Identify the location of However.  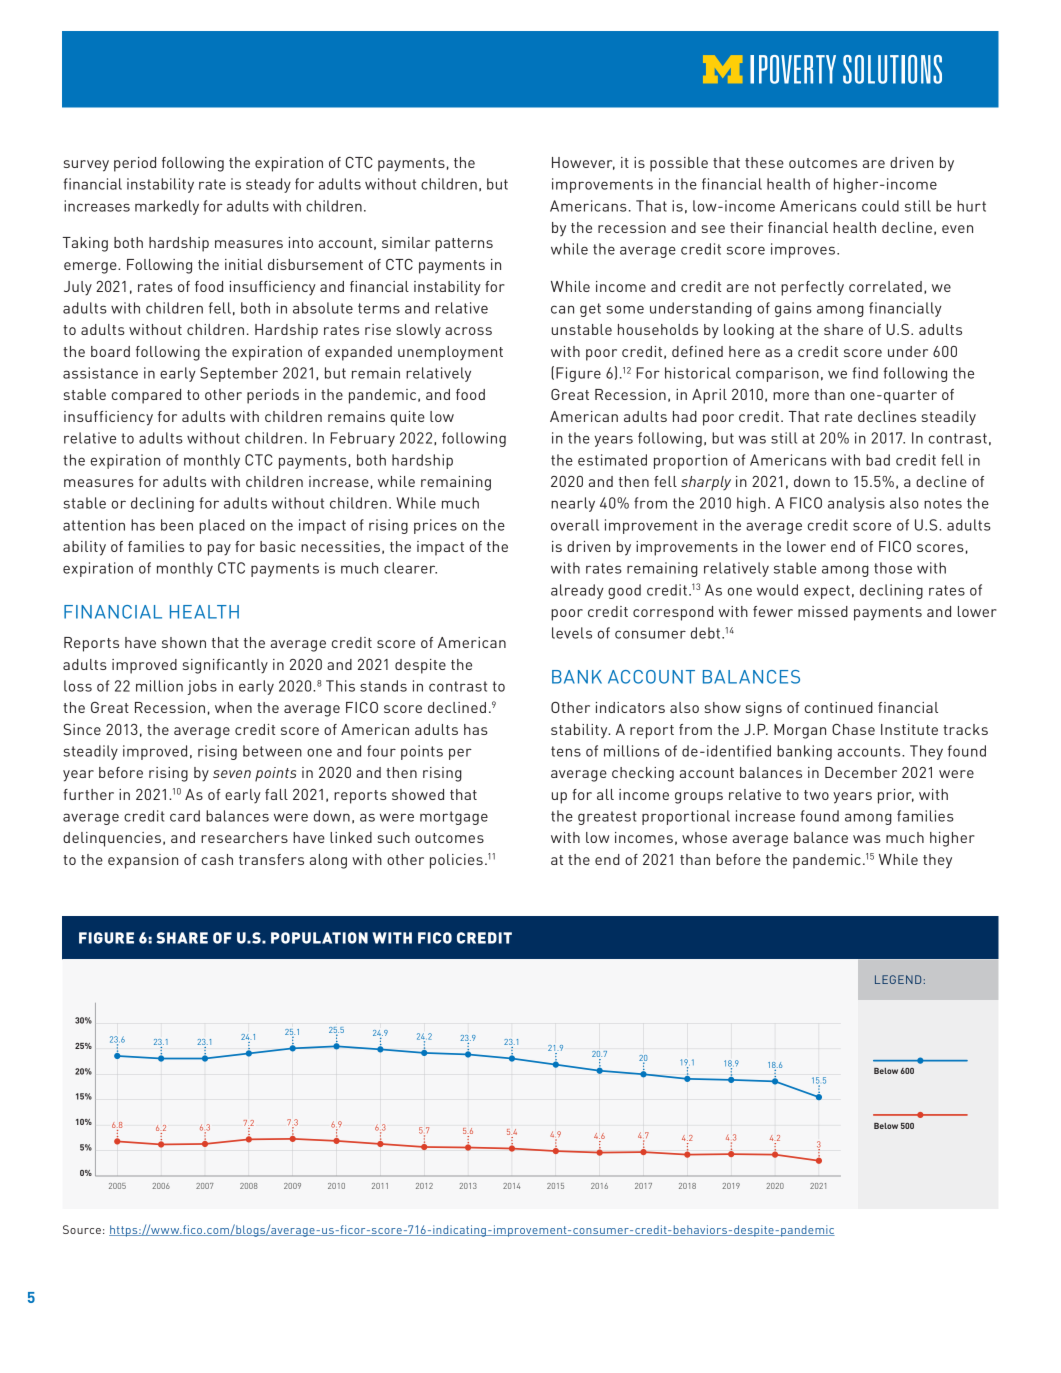
(583, 163).
